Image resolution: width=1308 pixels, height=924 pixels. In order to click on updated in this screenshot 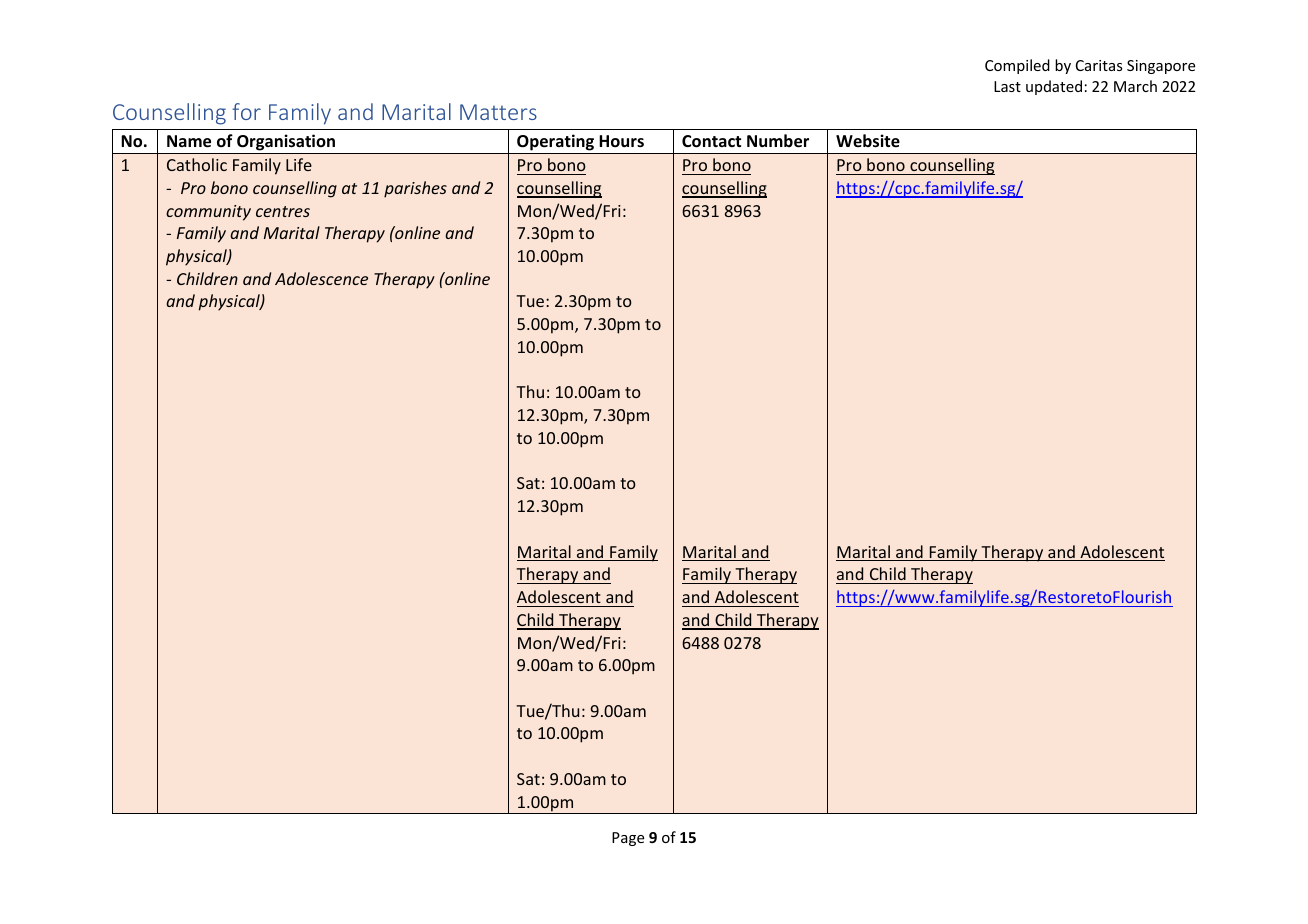, I will do `click(1054, 87)`.
